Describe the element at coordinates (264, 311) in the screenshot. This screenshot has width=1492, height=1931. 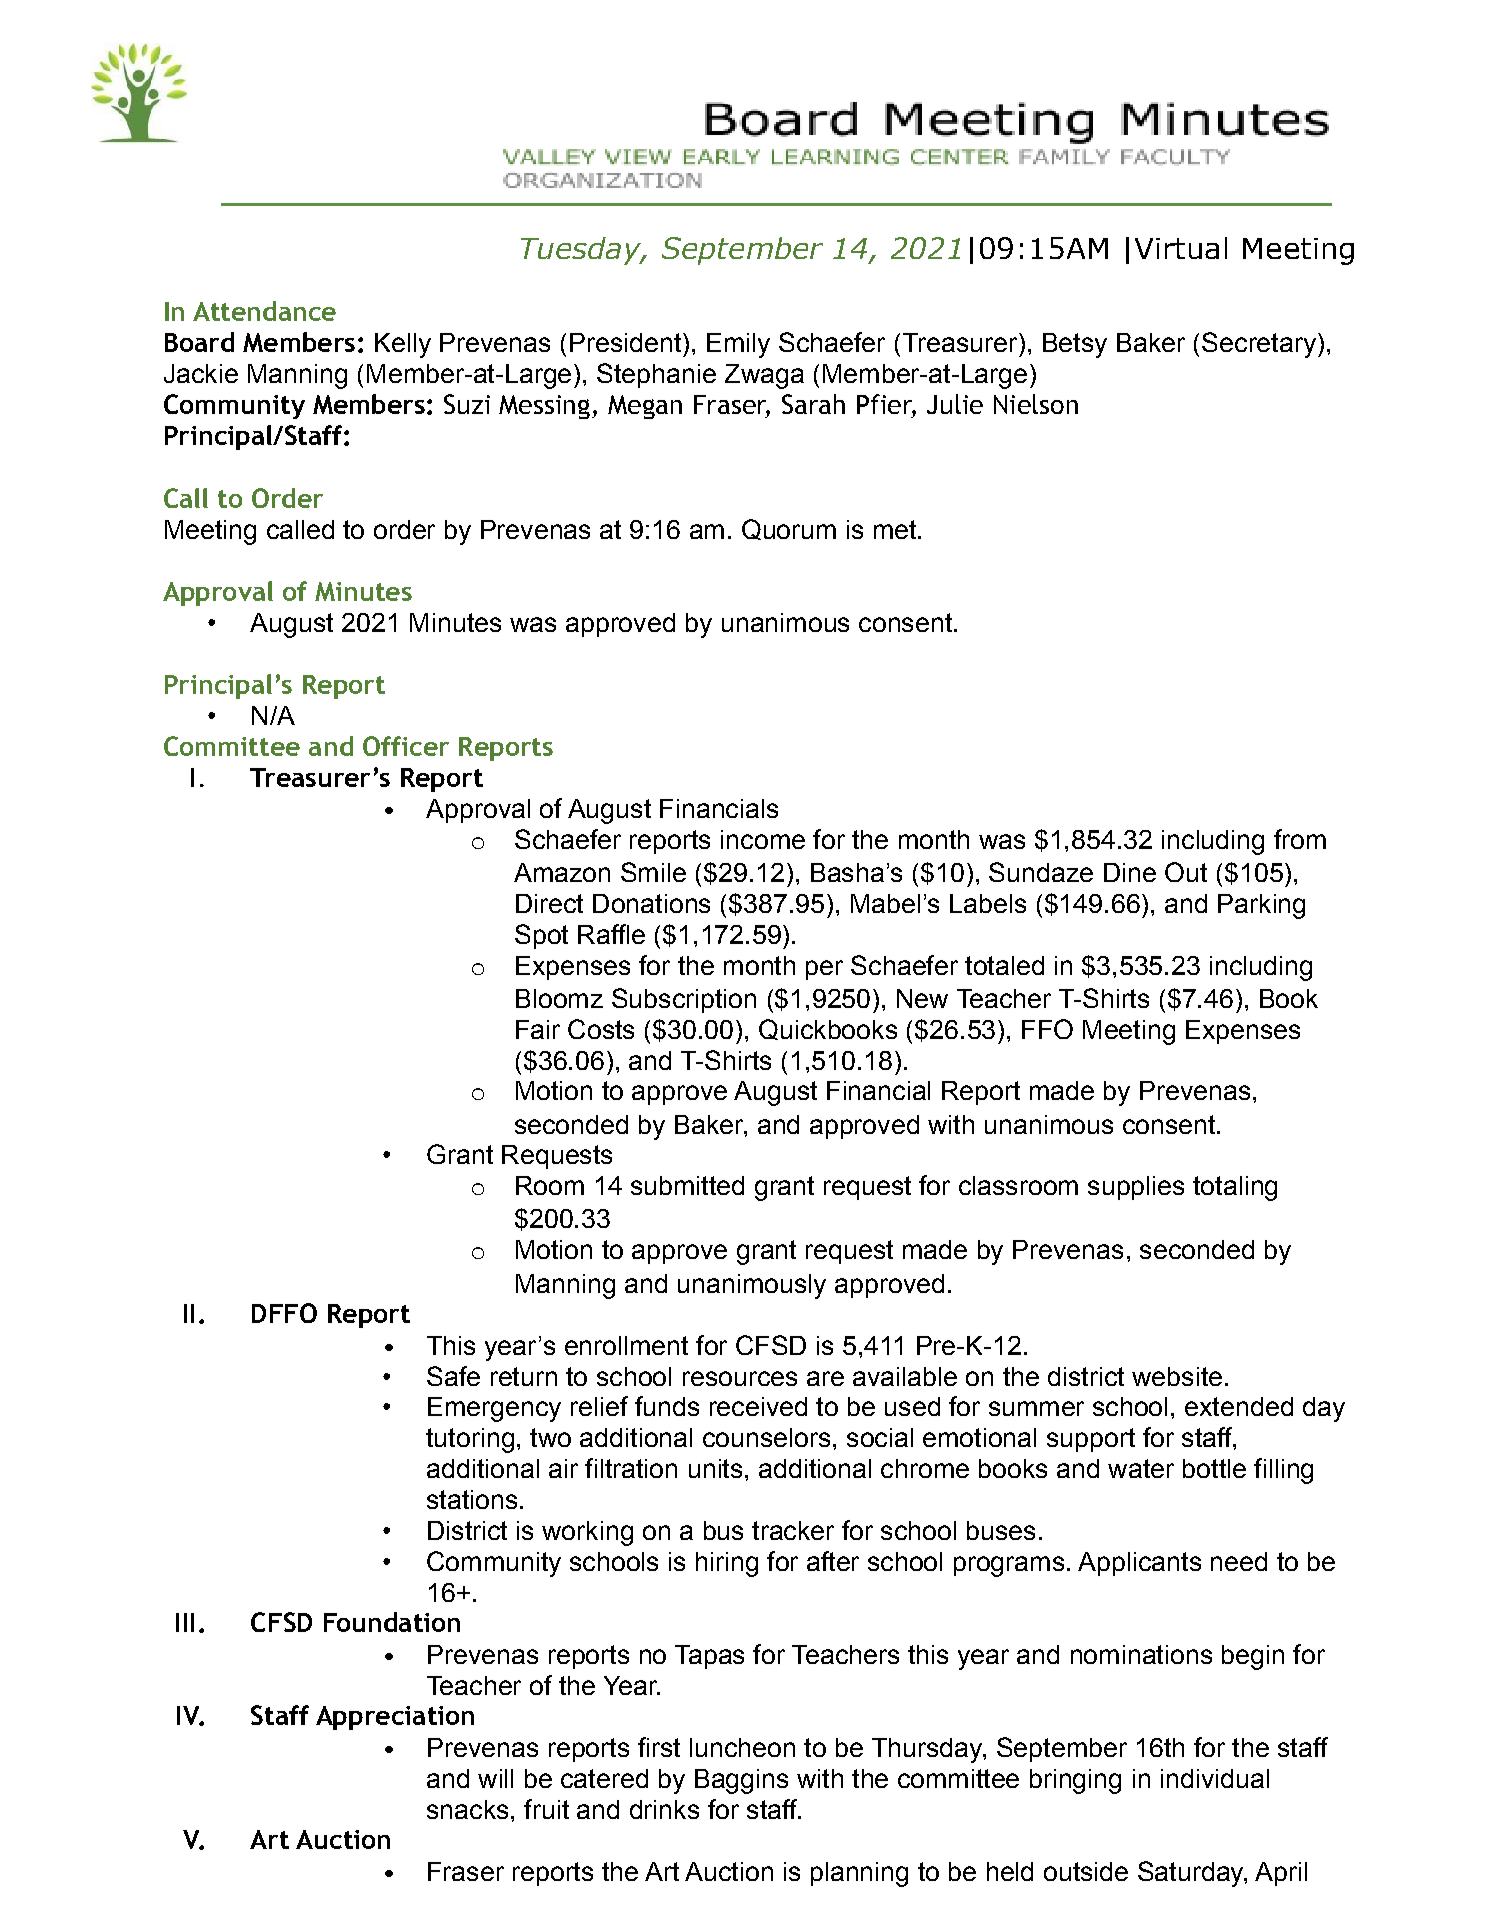
I see `Attendance` at that location.
